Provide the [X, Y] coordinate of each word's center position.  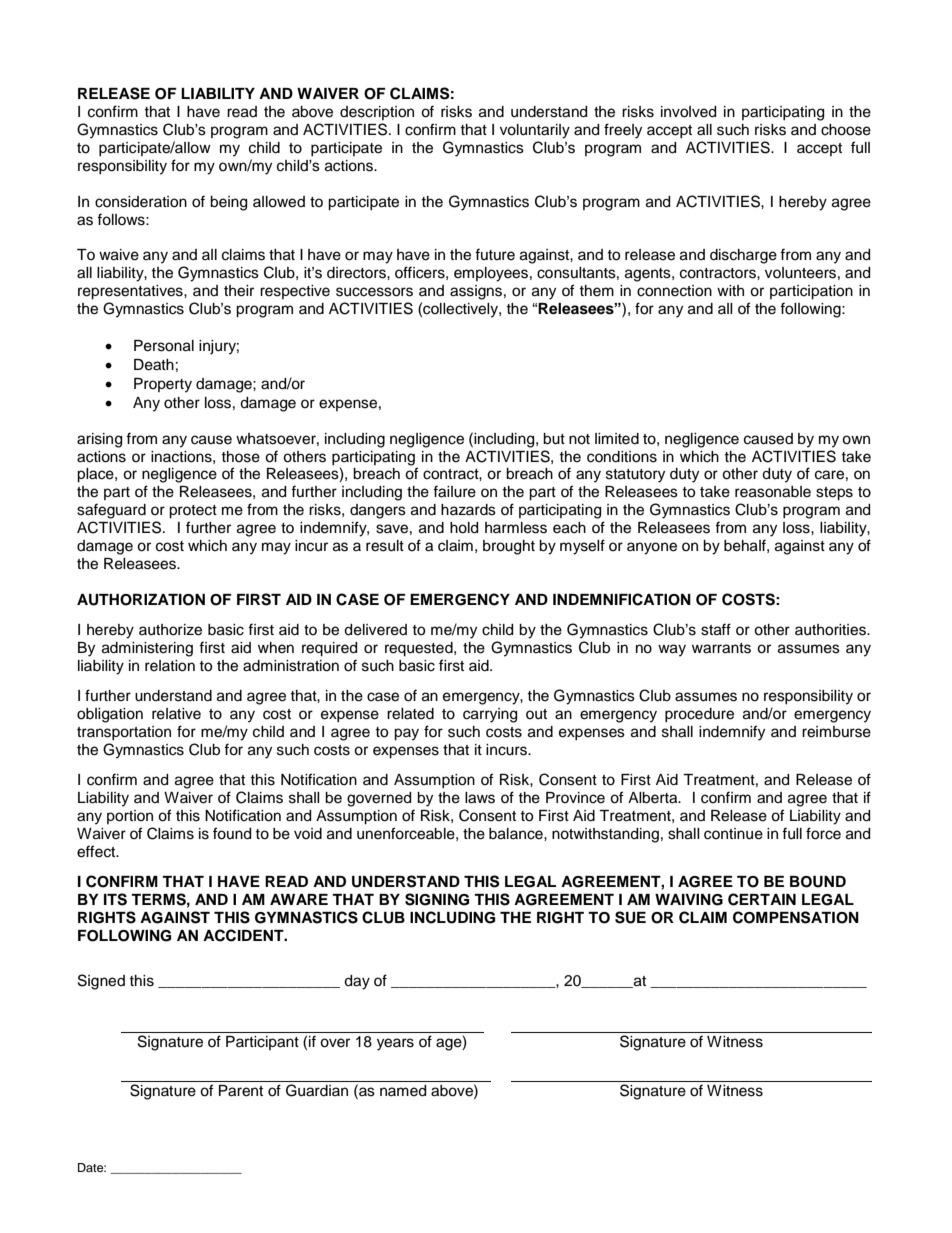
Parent [241, 1091]
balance [517, 834]
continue [733, 834]
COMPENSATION [796, 917]
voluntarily [535, 131]
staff [716, 629]
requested [420, 649]
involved [688, 112]
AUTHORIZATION [141, 600]
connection [674, 291]
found [232, 833]
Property [163, 385]
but [554, 439]
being [228, 203]
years [395, 1044]
